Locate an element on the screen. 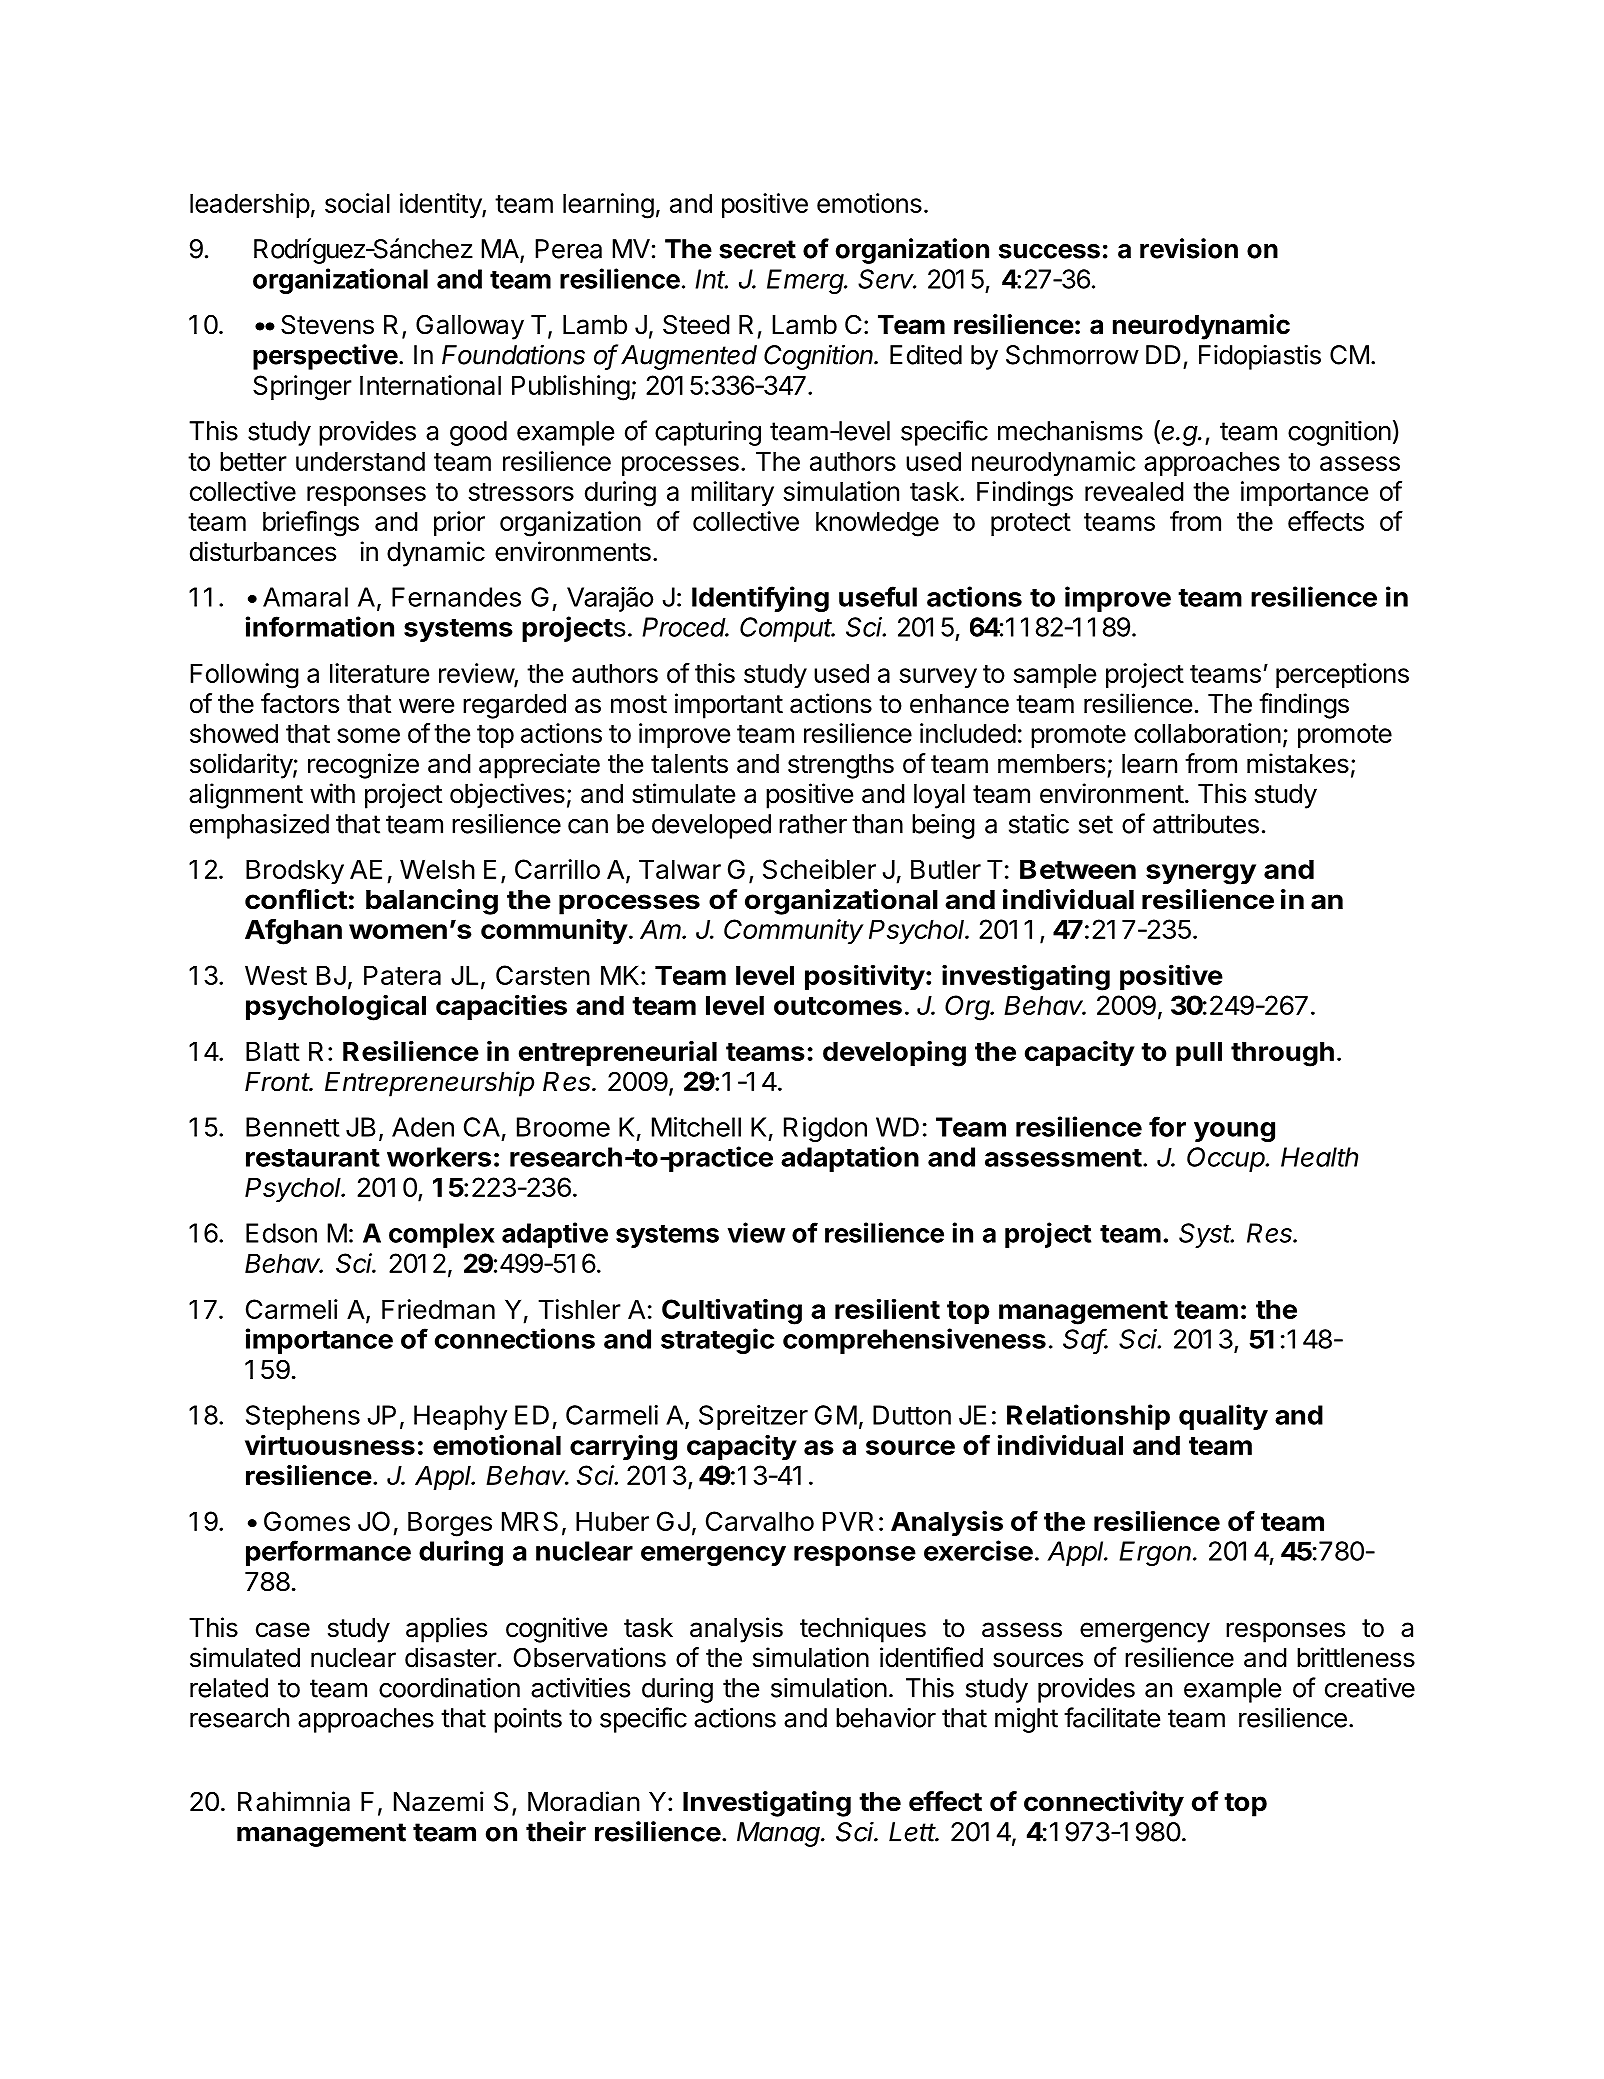  secret is located at coordinates (757, 249).
